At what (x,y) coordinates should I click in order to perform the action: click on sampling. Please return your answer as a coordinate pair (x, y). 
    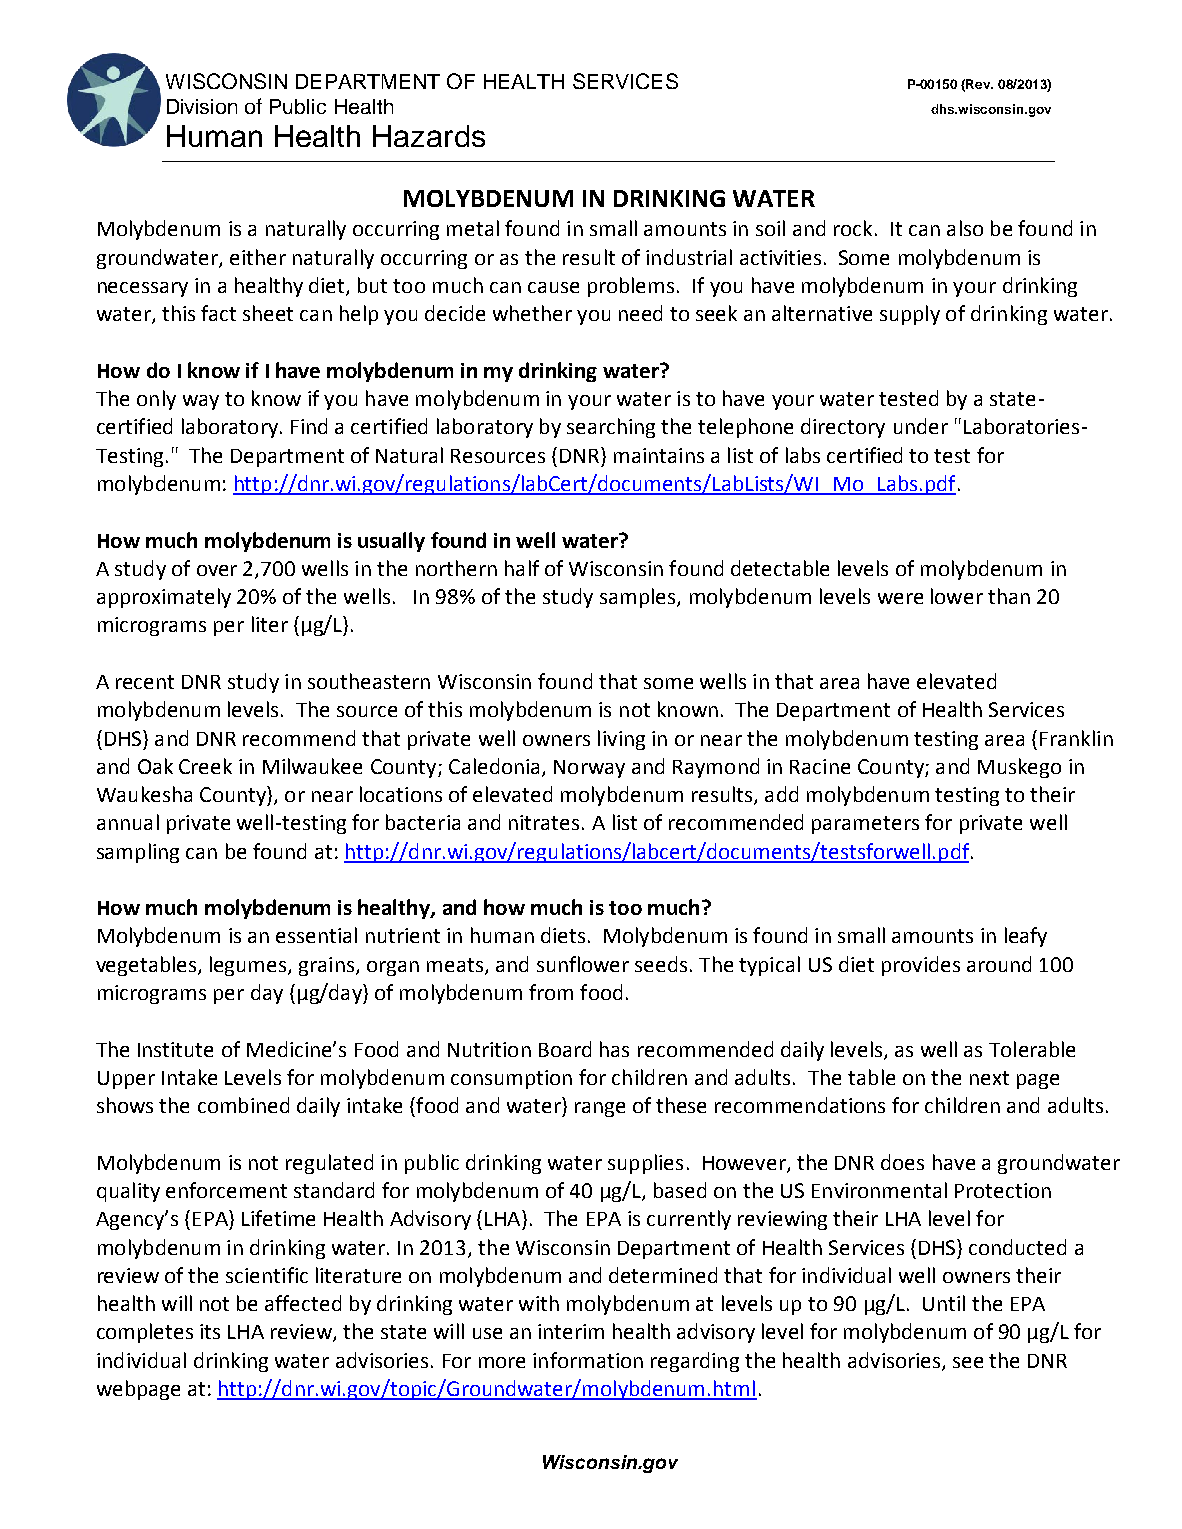
    Looking at the image, I should click on (138, 853).
